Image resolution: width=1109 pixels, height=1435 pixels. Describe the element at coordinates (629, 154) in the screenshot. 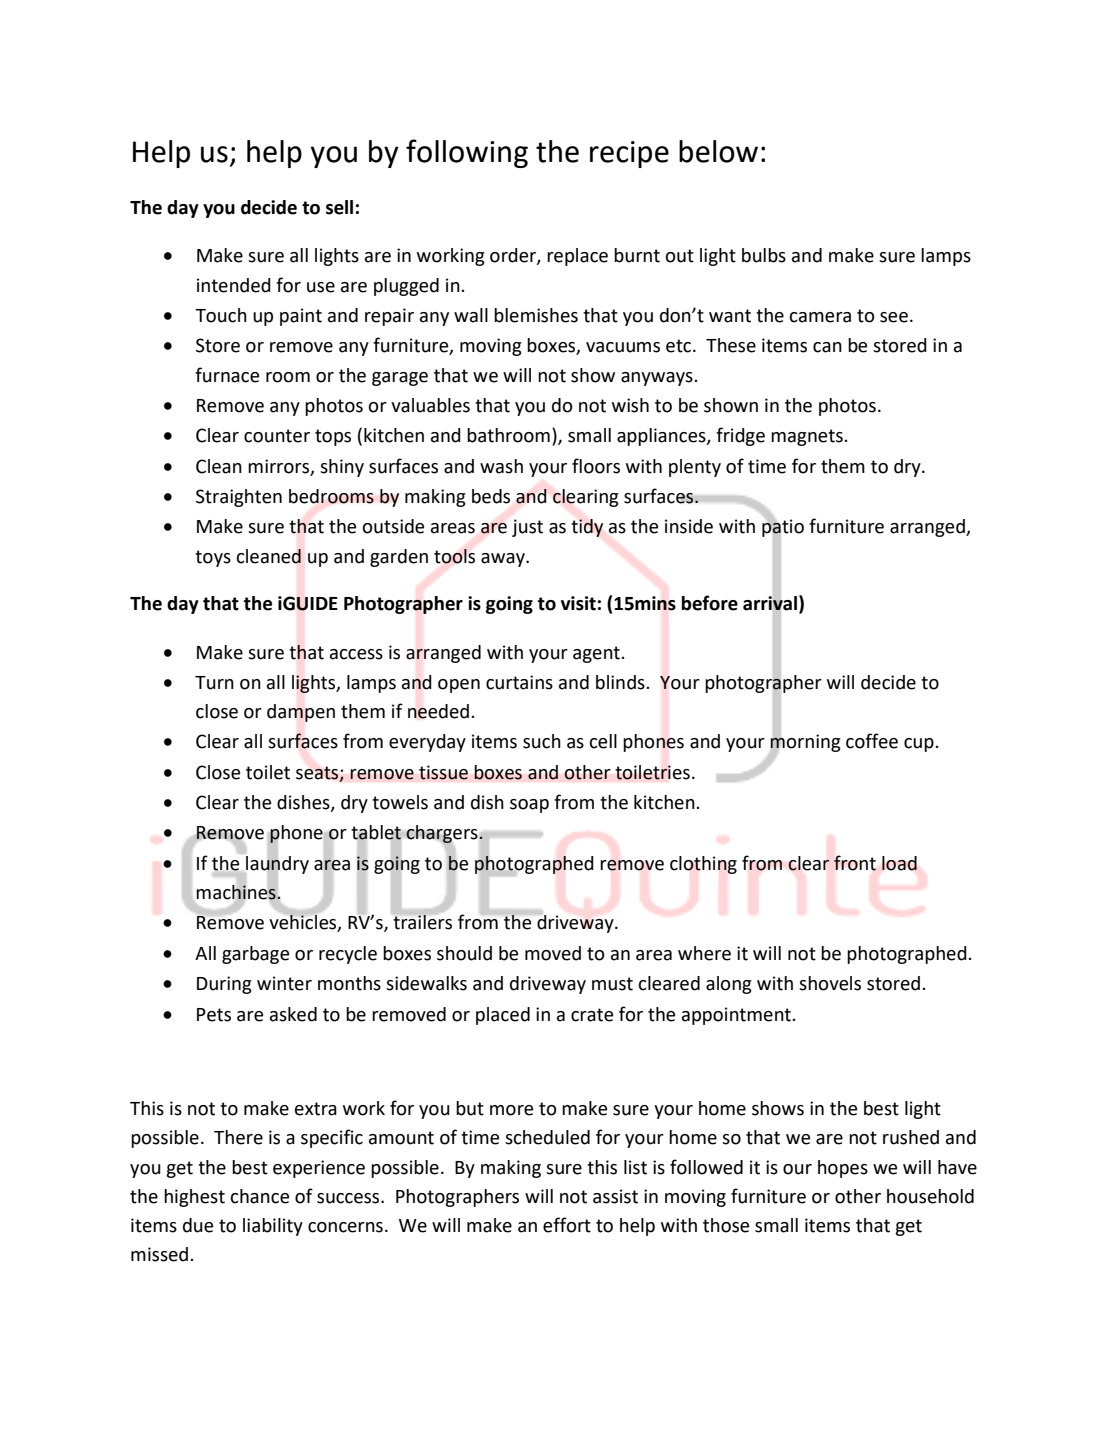

I see `recipe` at that location.
